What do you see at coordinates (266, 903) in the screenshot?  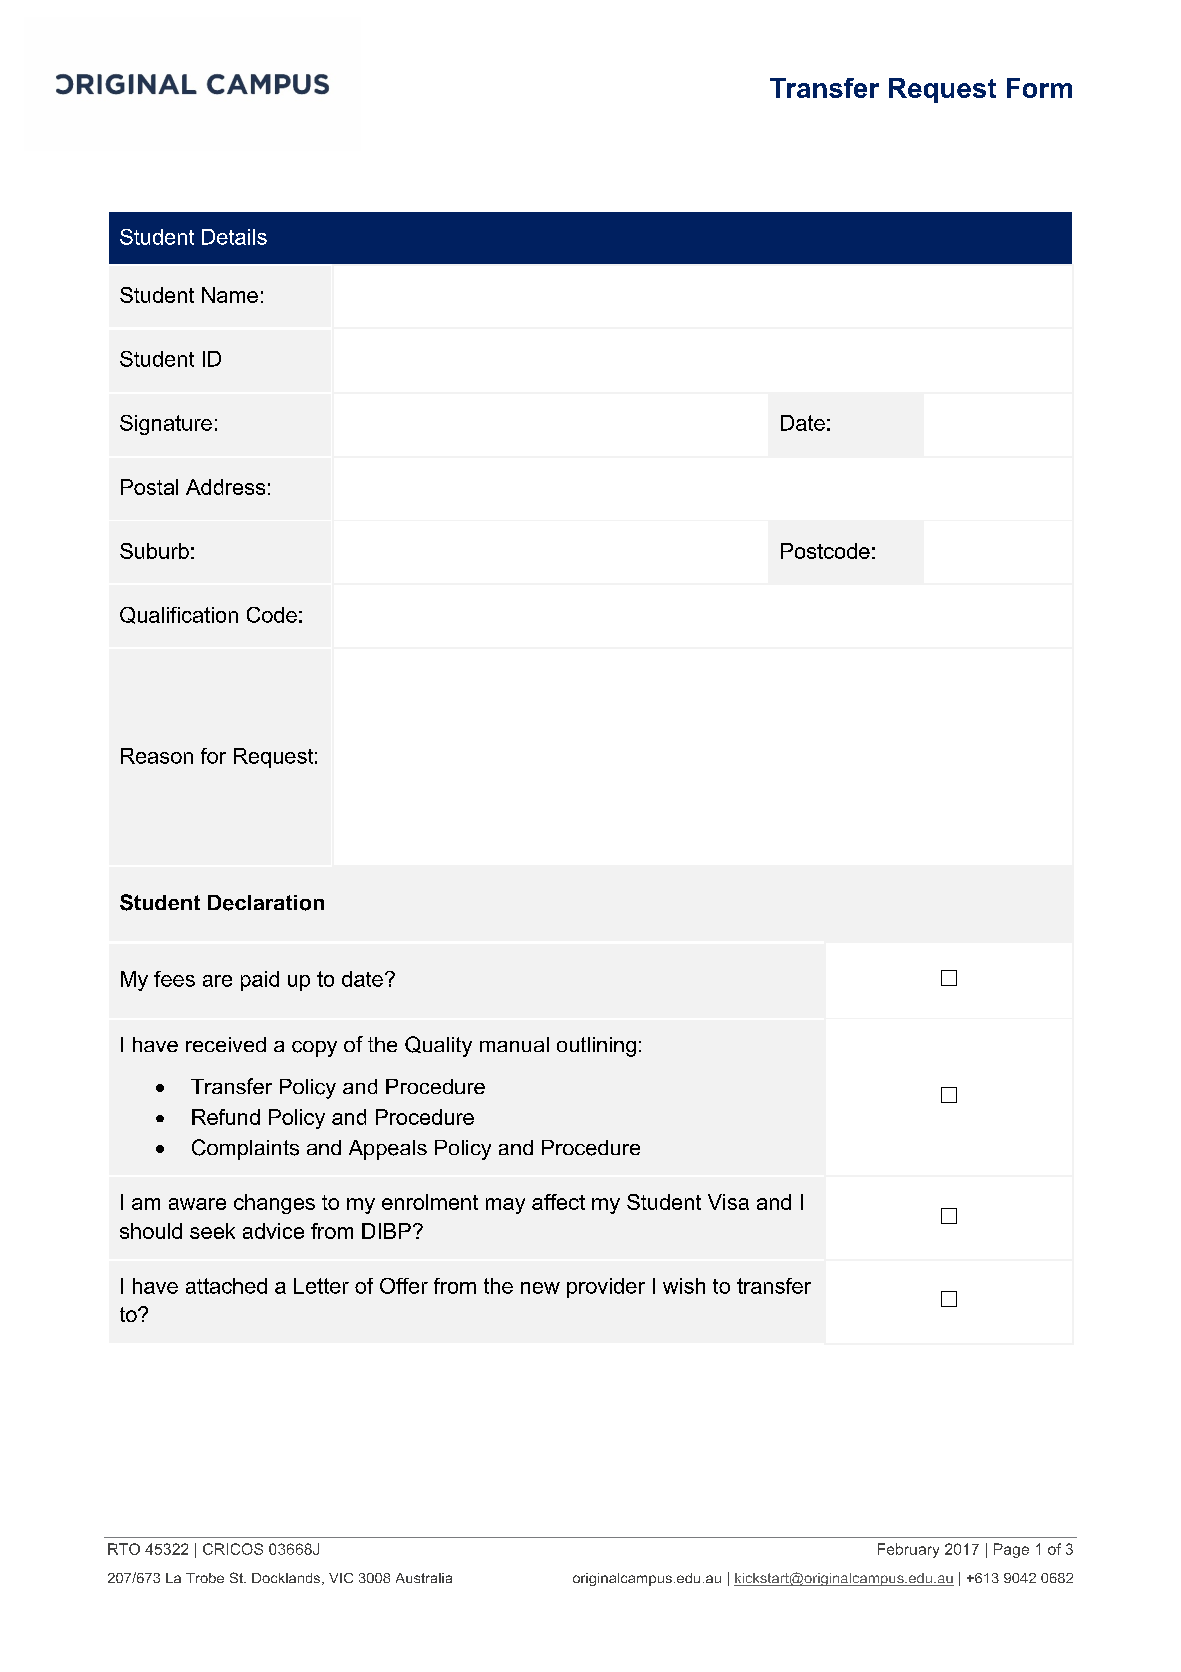 I see `Declaration` at bounding box center [266, 903].
